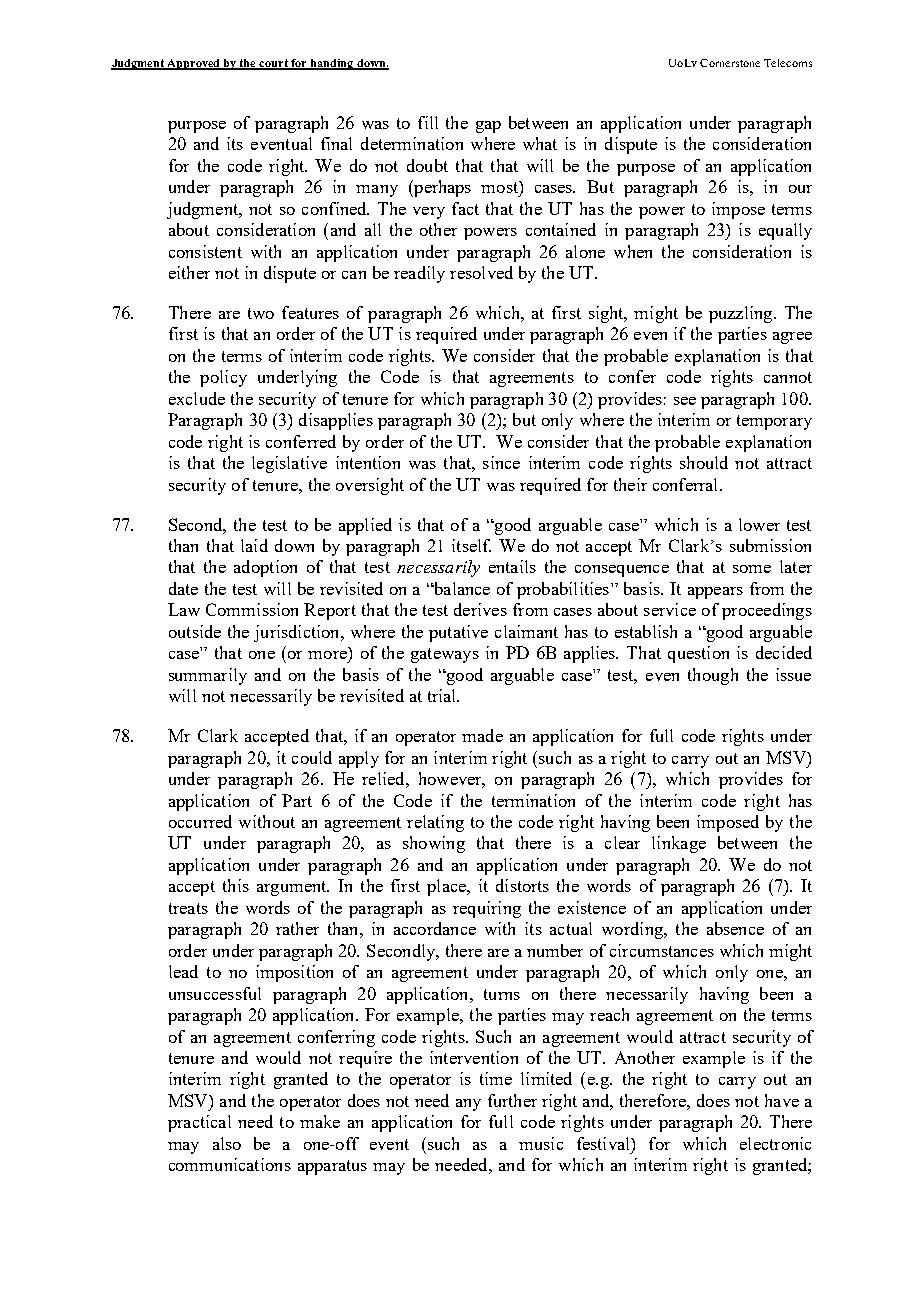 The width and height of the screenshot is (924, 1308). What do you see at coordinates (227, 1143) in the screenshot?
I see `also` at bounding box center [227, 1143].
